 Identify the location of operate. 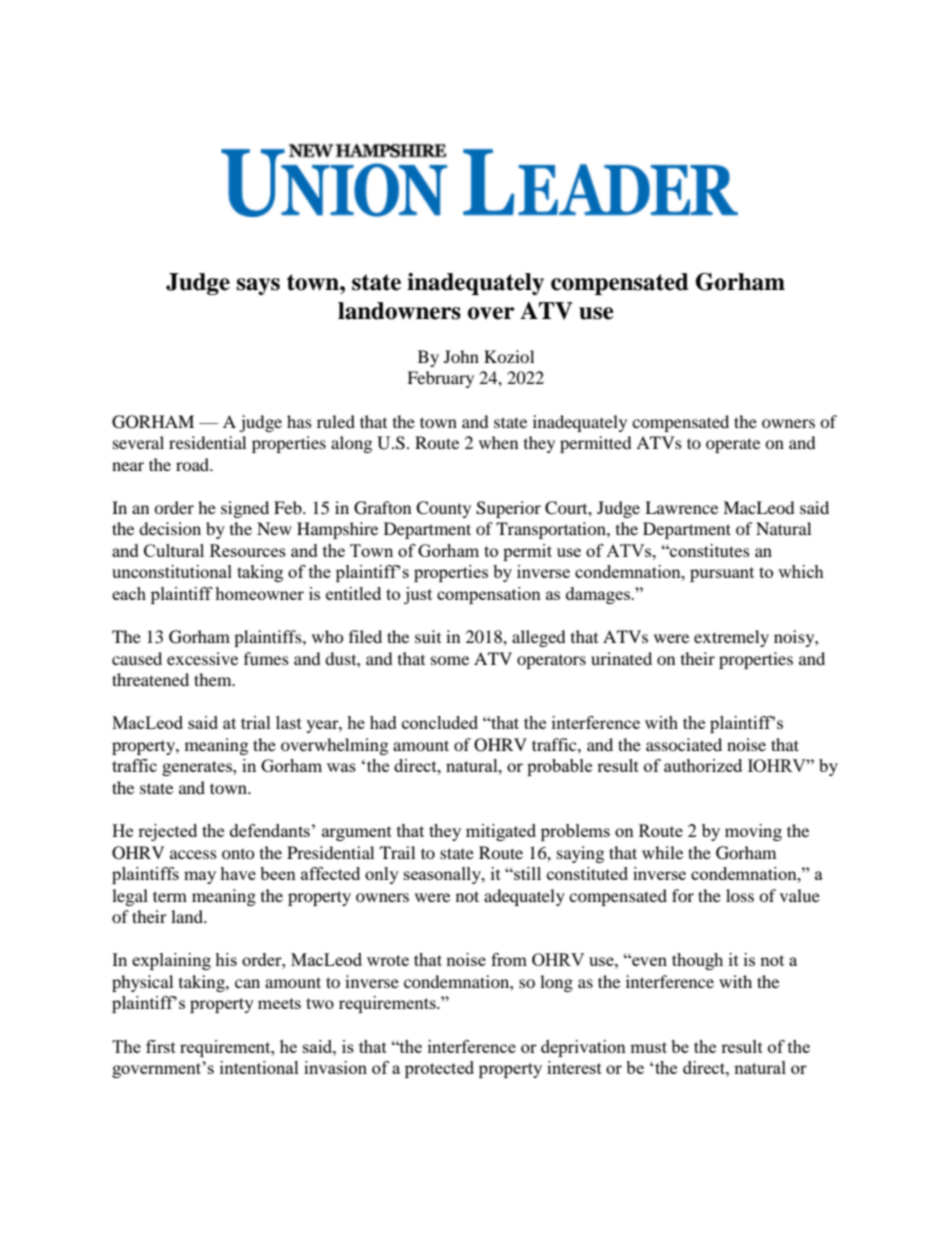
(733, 445).
